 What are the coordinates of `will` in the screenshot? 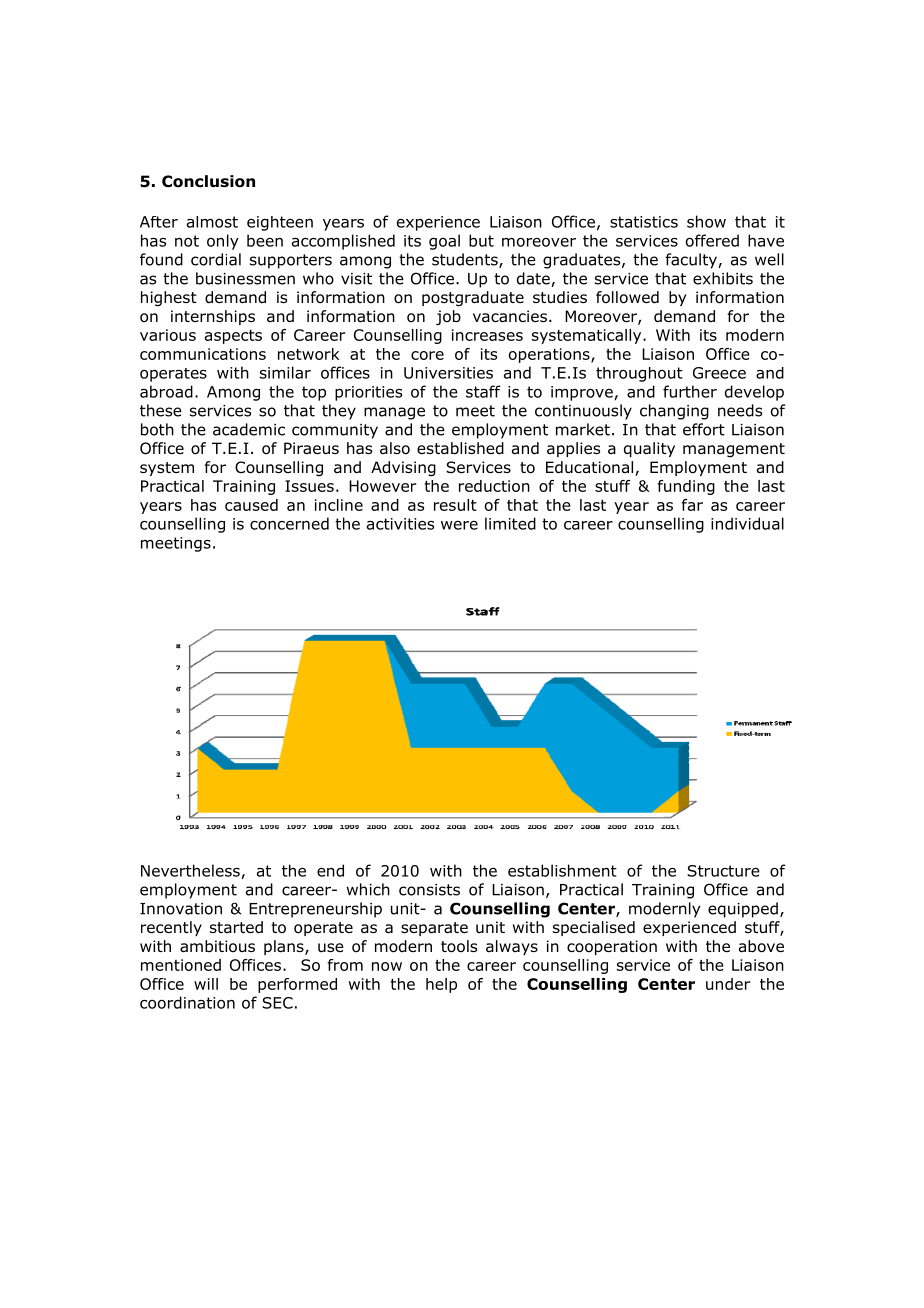 It's located at (206, 984).
